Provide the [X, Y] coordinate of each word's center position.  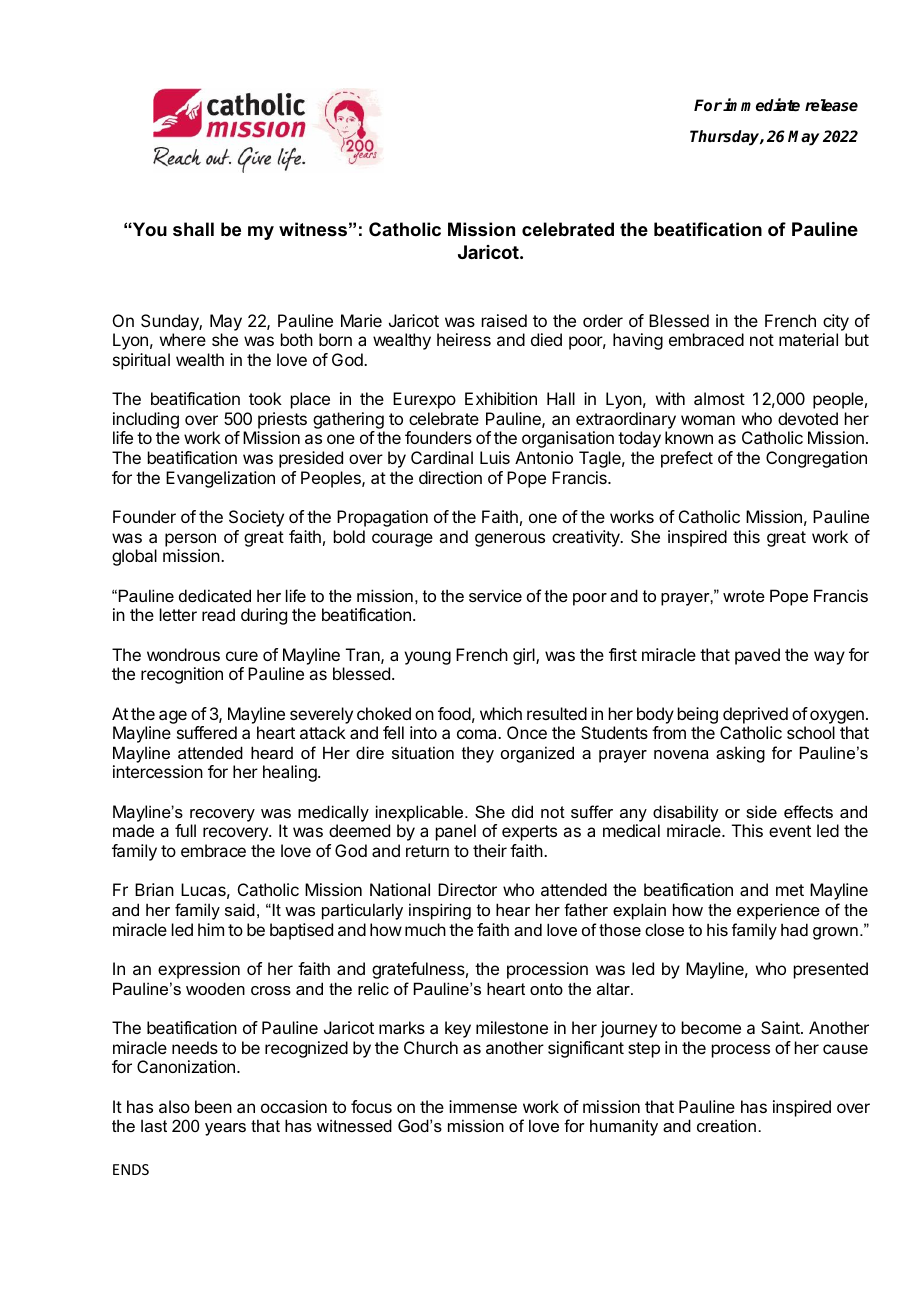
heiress [464, 339]
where [183, 339]
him [211, 929]
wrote [744, 596]
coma [478, 734]
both [297, 339]
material [808, 339]
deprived [755, 715]
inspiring [440, 911]
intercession [158, 771]
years [225, 1129]
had [794, 929]
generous [510, 540]
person [190, 540]
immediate [761, 105]
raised [504, 320]
